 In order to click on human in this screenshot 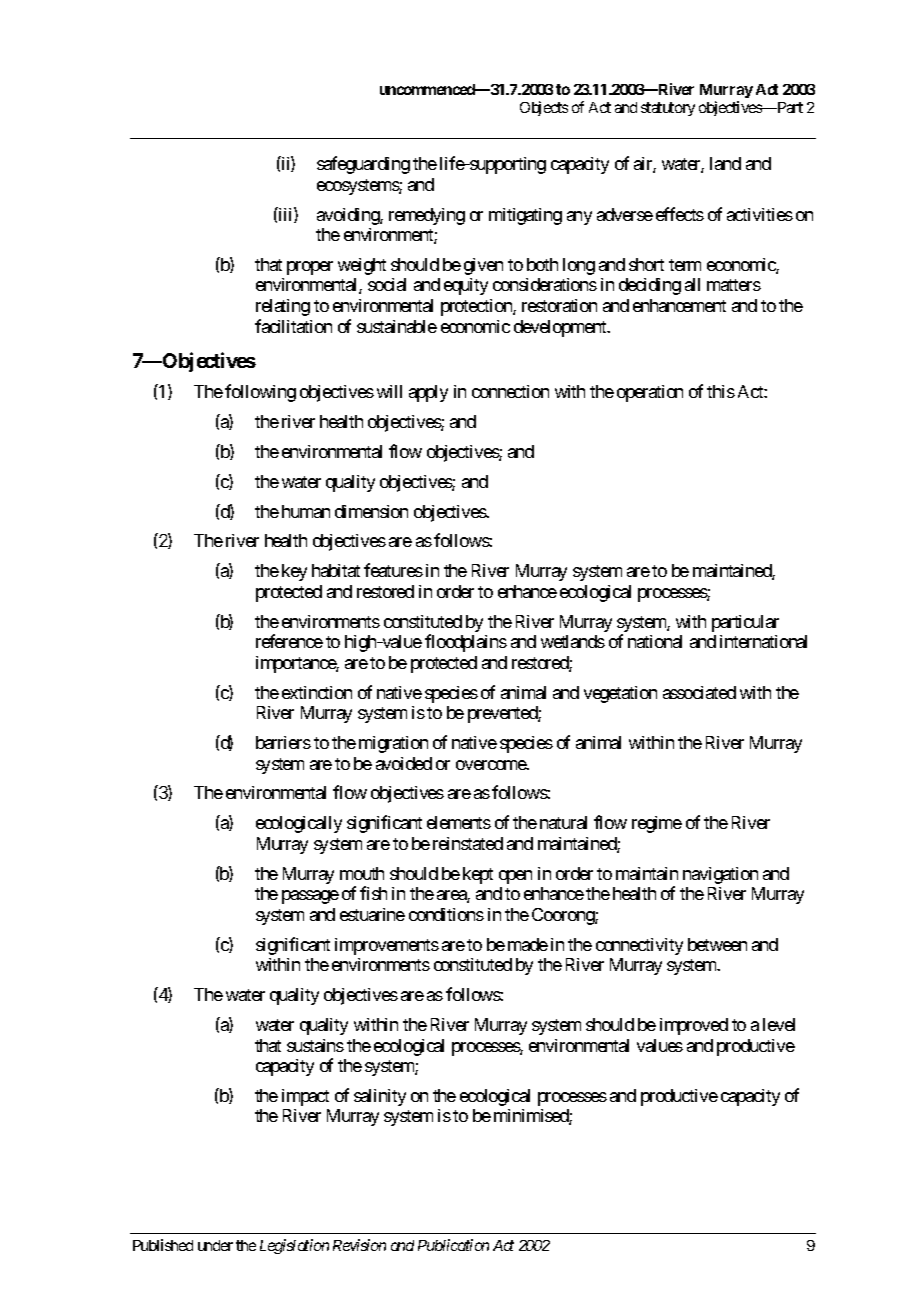, I will do `click(306, 511)`.
